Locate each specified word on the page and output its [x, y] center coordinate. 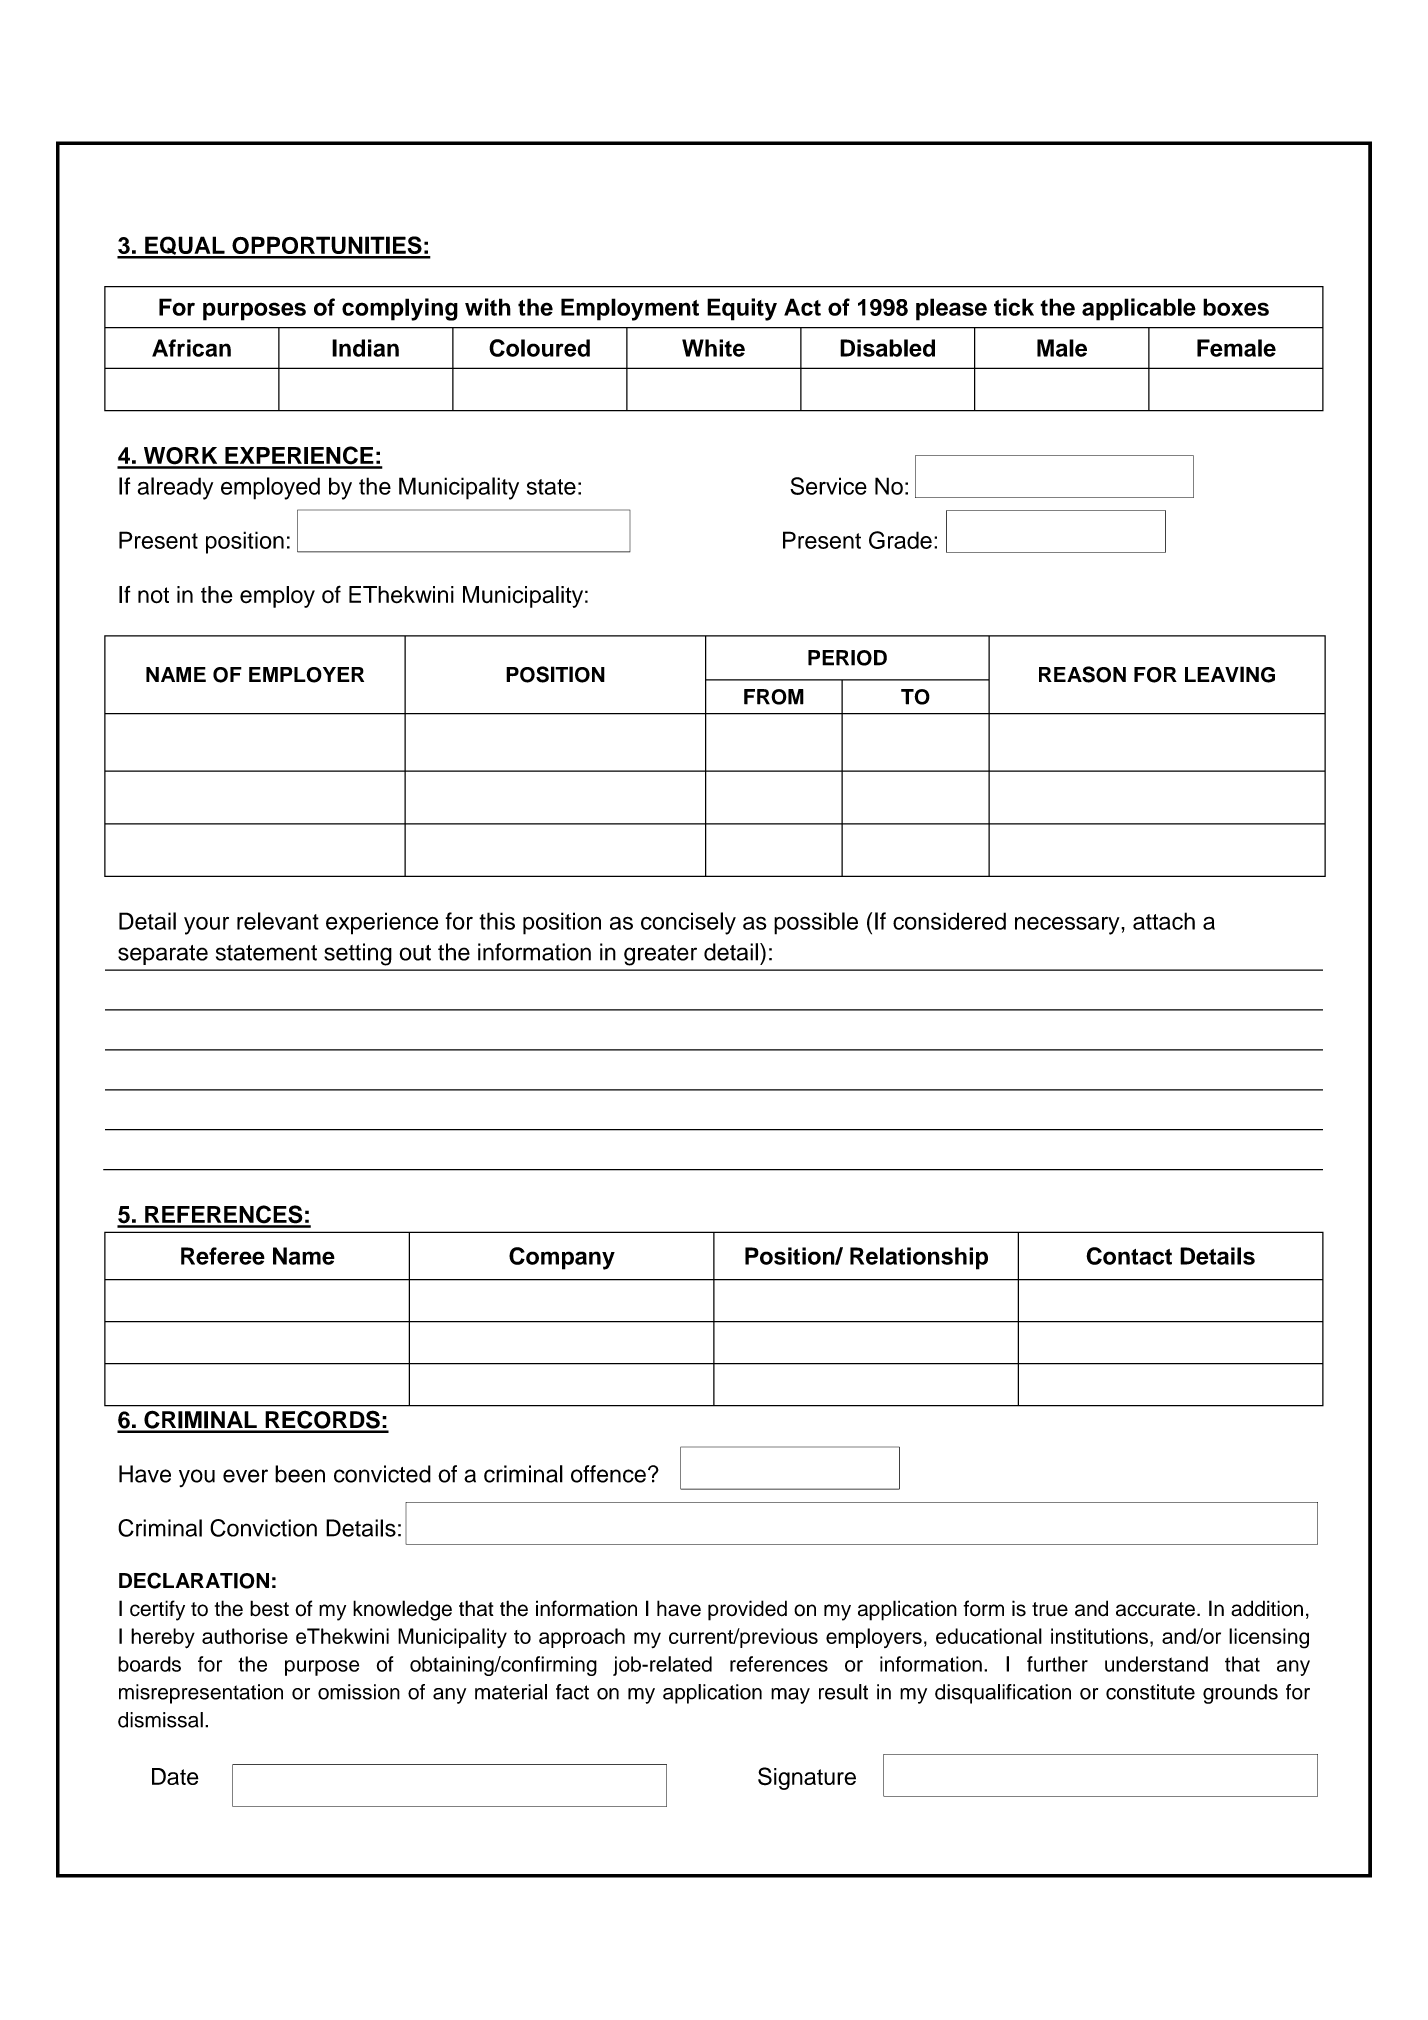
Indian [365, 348]
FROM [774, 697]
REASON [1082, 674]
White [713, 348]
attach [1164, 921]
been [300, 1474]
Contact [1129, 1256]
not [153, 595]
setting [358, 954]
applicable [1139, 309]
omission [359, 1692]
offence [608, 1474]
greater [660, 955]
